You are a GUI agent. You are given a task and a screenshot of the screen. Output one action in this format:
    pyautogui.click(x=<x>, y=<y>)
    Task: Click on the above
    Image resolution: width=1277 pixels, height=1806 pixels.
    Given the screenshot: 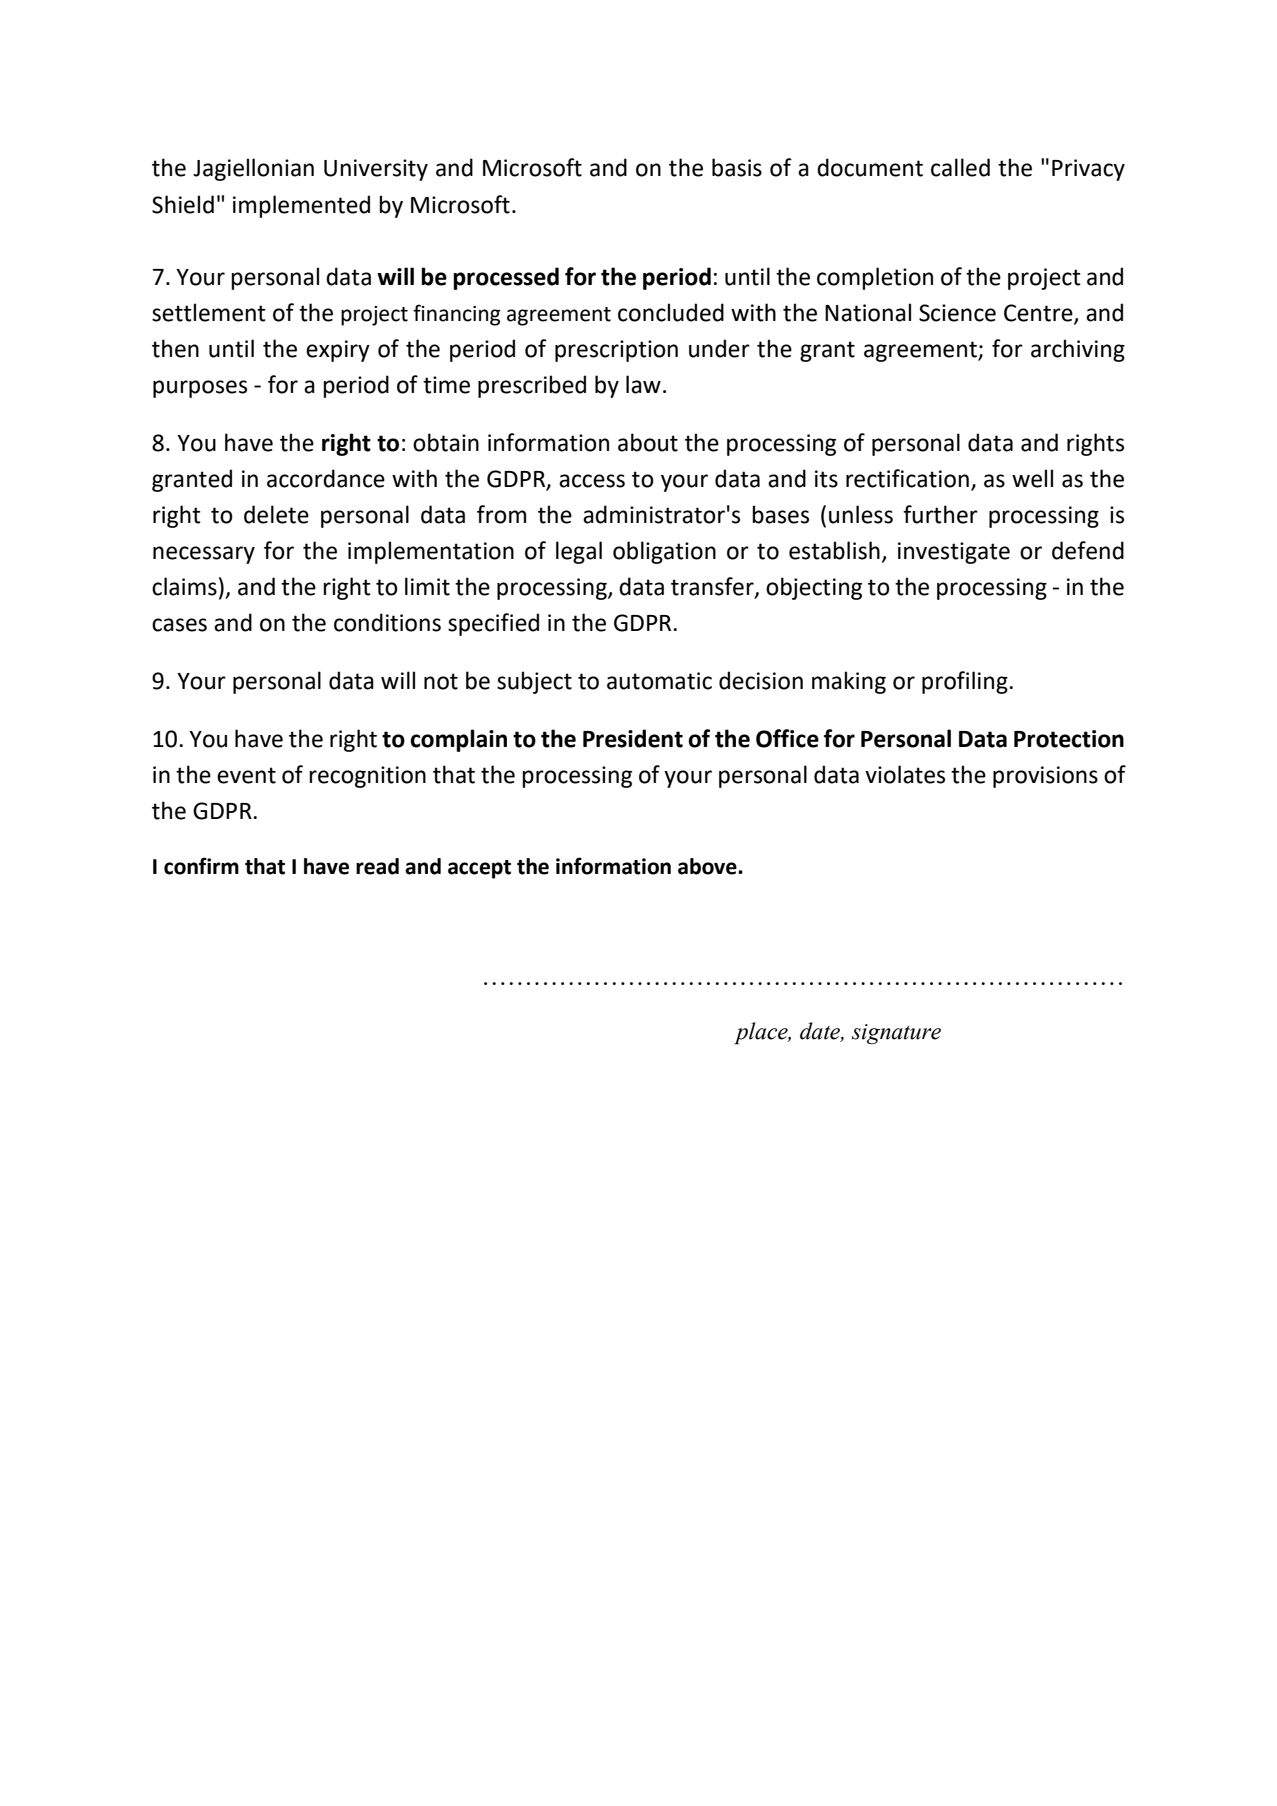 What is the action you would take?
    pyautogui.click(x=708, y=866)
